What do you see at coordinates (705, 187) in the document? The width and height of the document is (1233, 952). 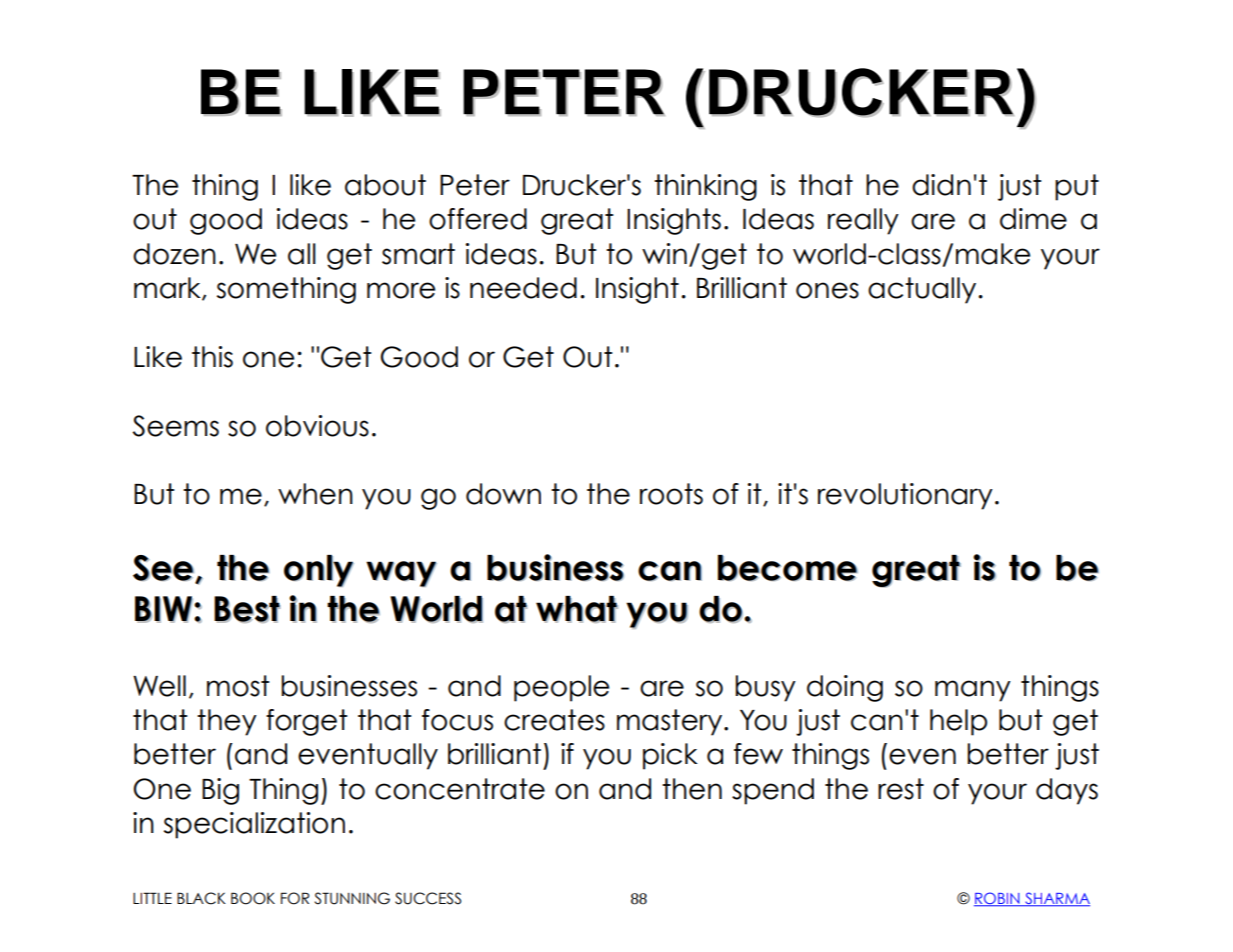 I see `thinking` at bounding box center [705, 187].
